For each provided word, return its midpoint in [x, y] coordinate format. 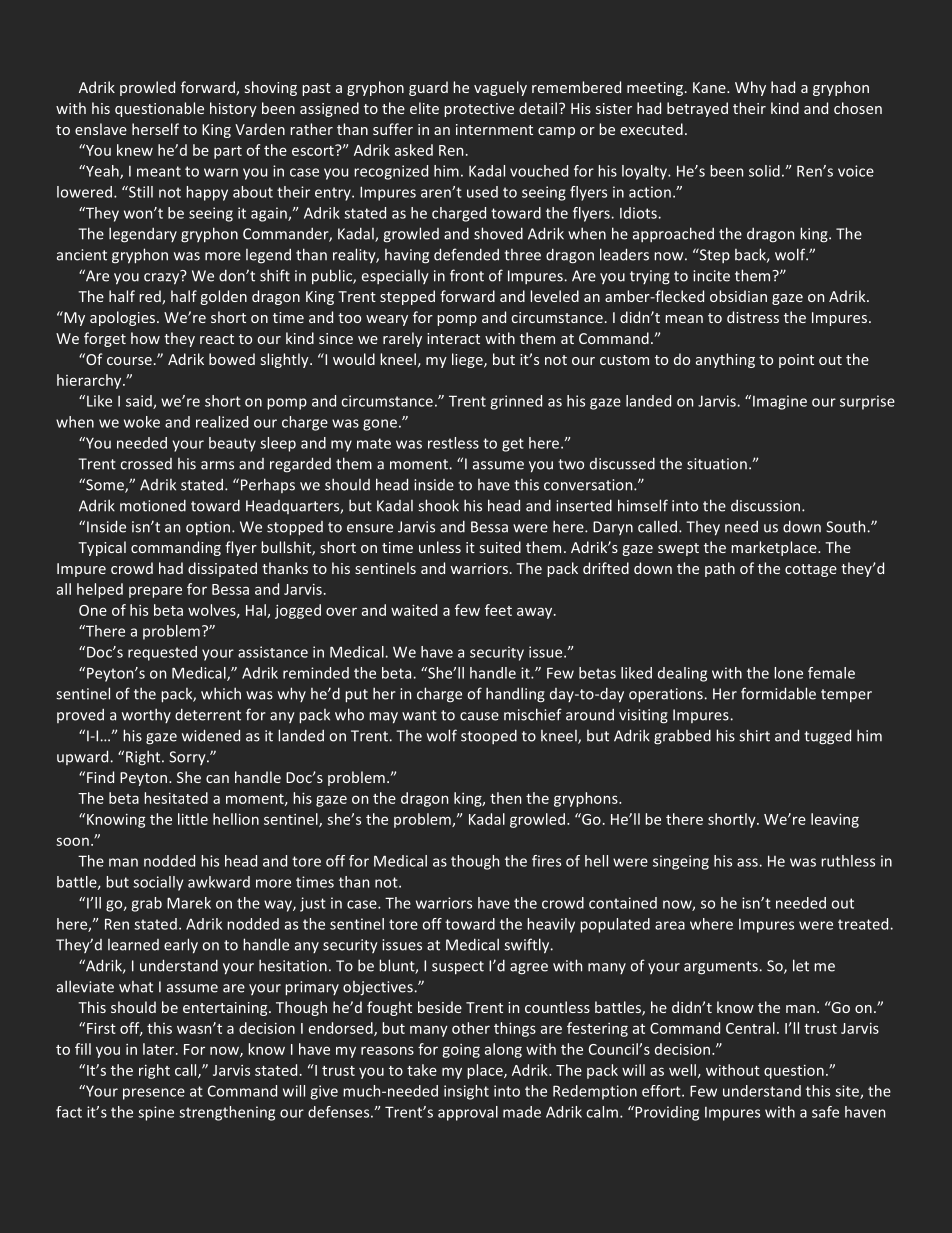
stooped [489, 736]
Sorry [188, 758]
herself [155, 129]
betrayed [697, 109]
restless [453, 443]
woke [142, 422]
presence [154, 1094]
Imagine [780, 402]
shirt [754, 735]
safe [825, 1112]
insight [466, 1092]
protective [479, 110]
